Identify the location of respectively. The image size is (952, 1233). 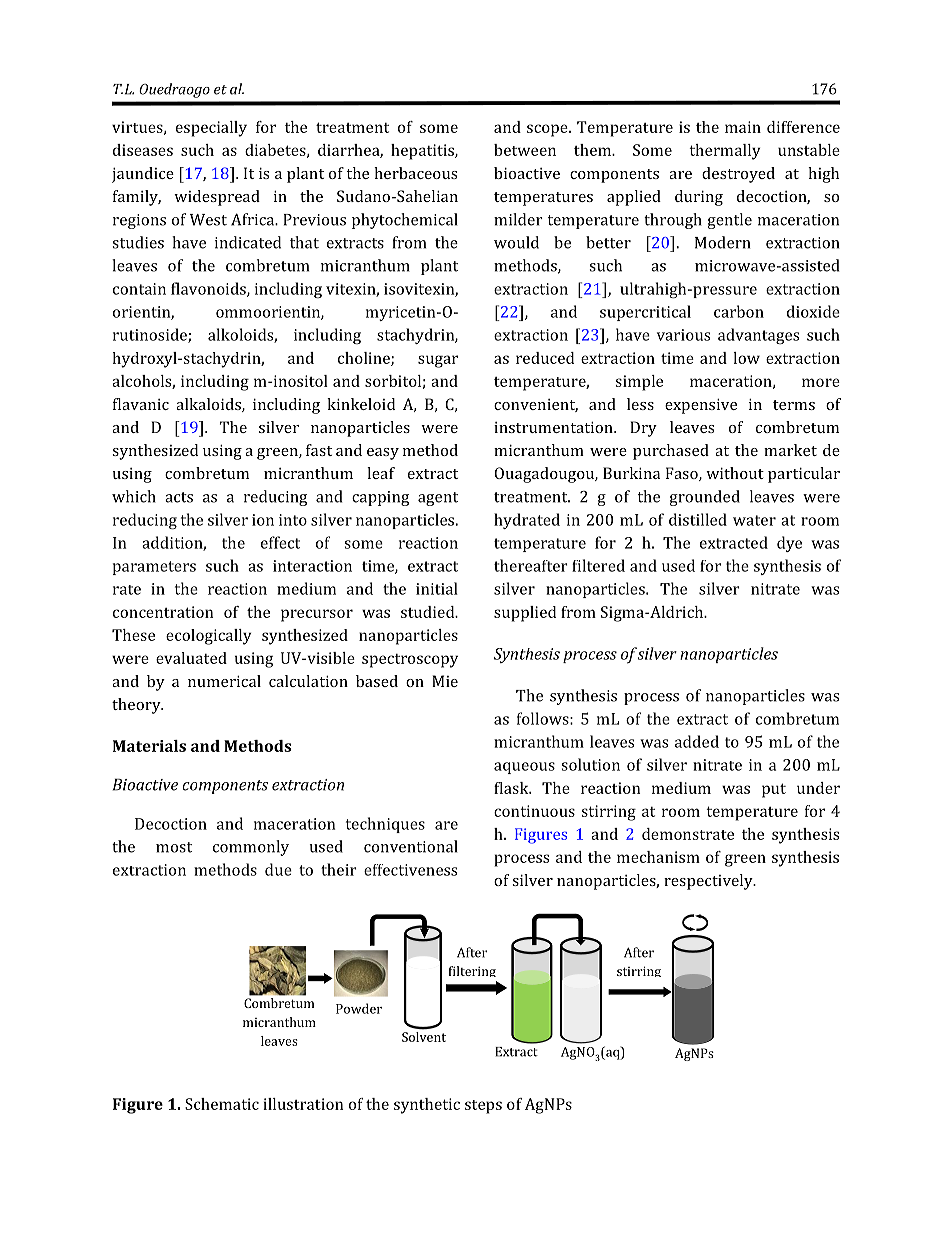
(709, 882).
